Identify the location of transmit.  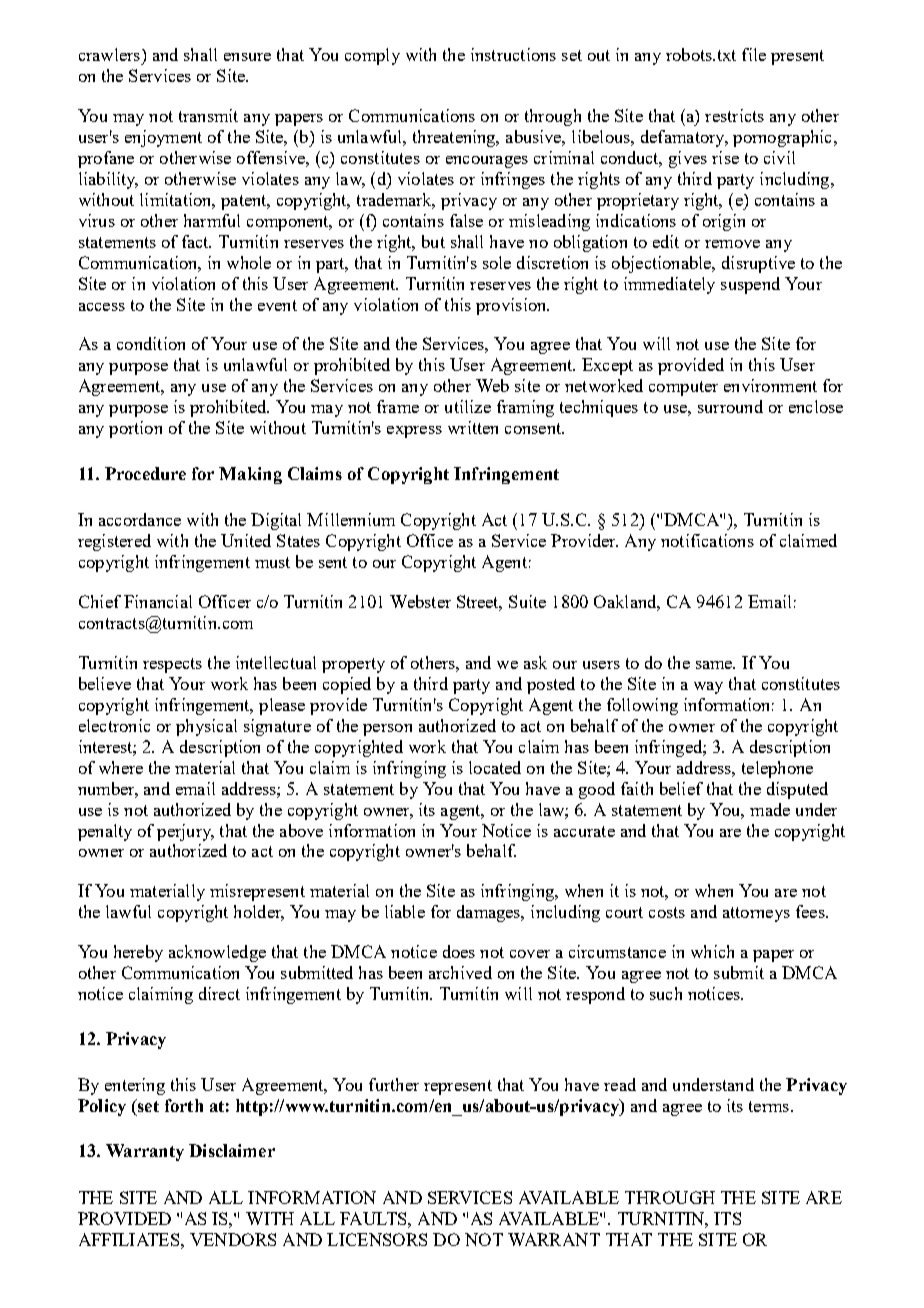
(208, 115).
